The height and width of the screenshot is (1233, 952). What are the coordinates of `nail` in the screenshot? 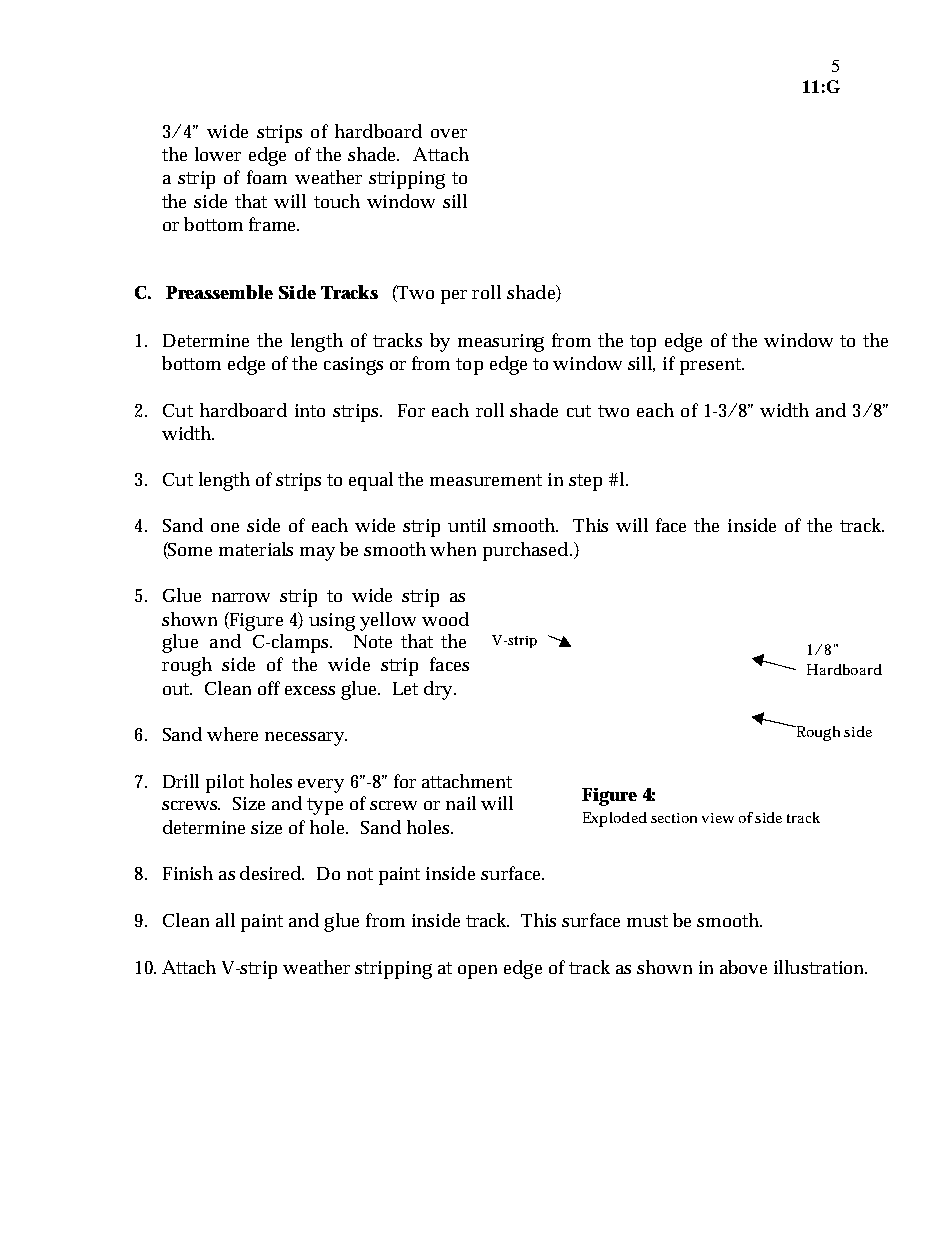 It's located at (461, 803).
